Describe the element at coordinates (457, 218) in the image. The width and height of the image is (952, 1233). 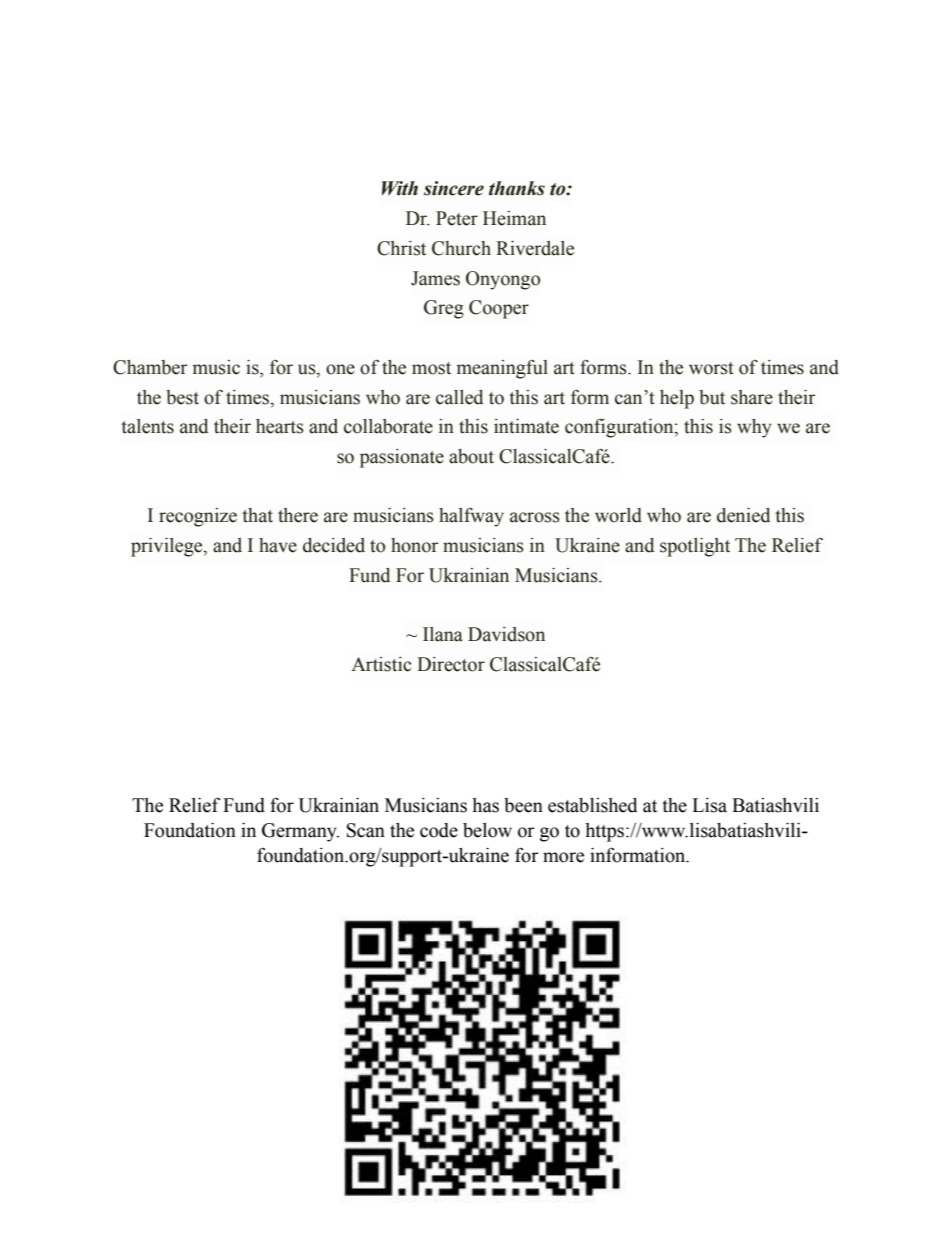
I see `Peter` at that location.
